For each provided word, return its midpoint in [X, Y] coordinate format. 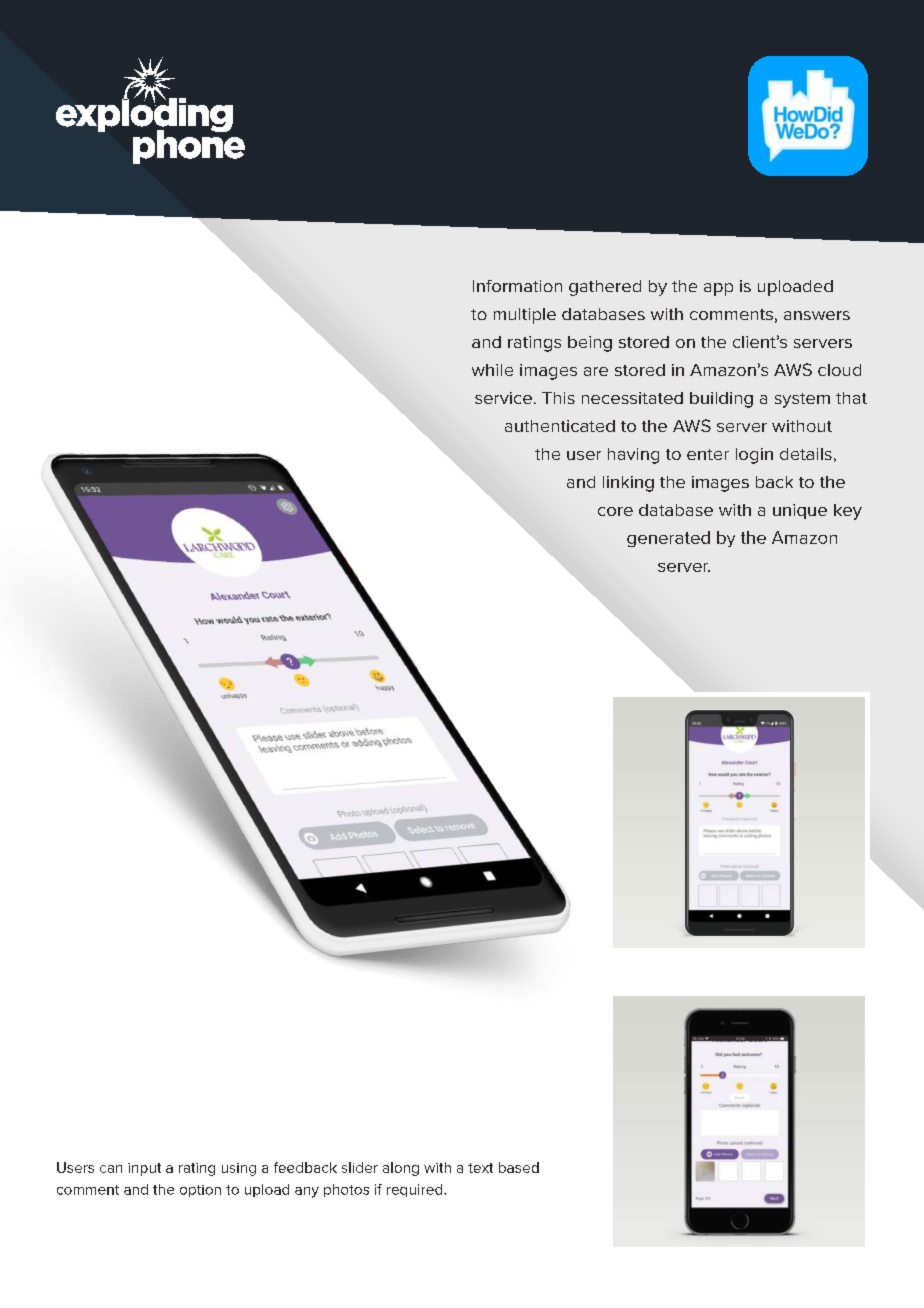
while [492, 370]
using [239, 1169]
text [480, 1168]
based [519, 1167]
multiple [525, 316]
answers [817, 315]
